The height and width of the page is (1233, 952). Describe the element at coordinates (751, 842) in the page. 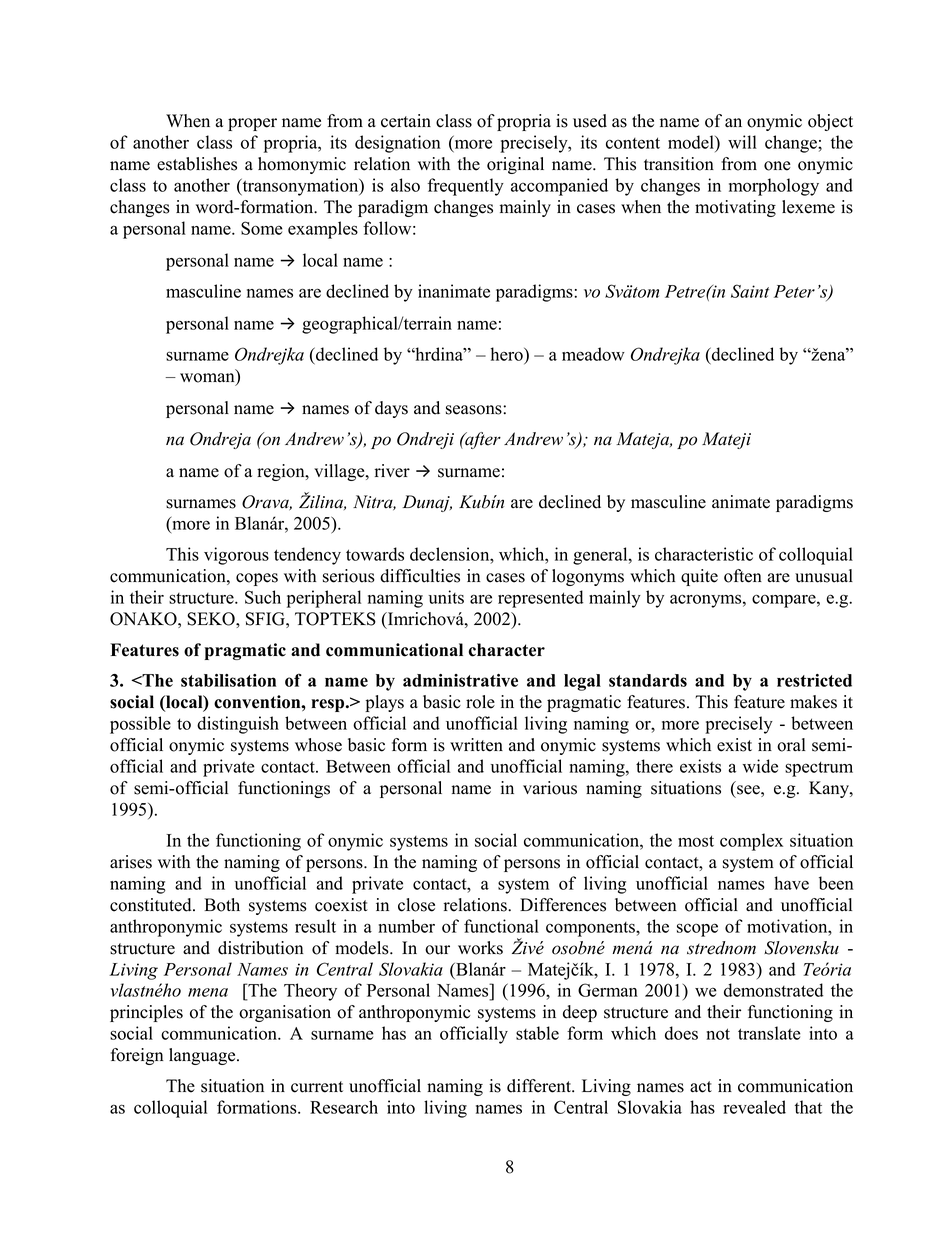

I see `complex` at that location.
